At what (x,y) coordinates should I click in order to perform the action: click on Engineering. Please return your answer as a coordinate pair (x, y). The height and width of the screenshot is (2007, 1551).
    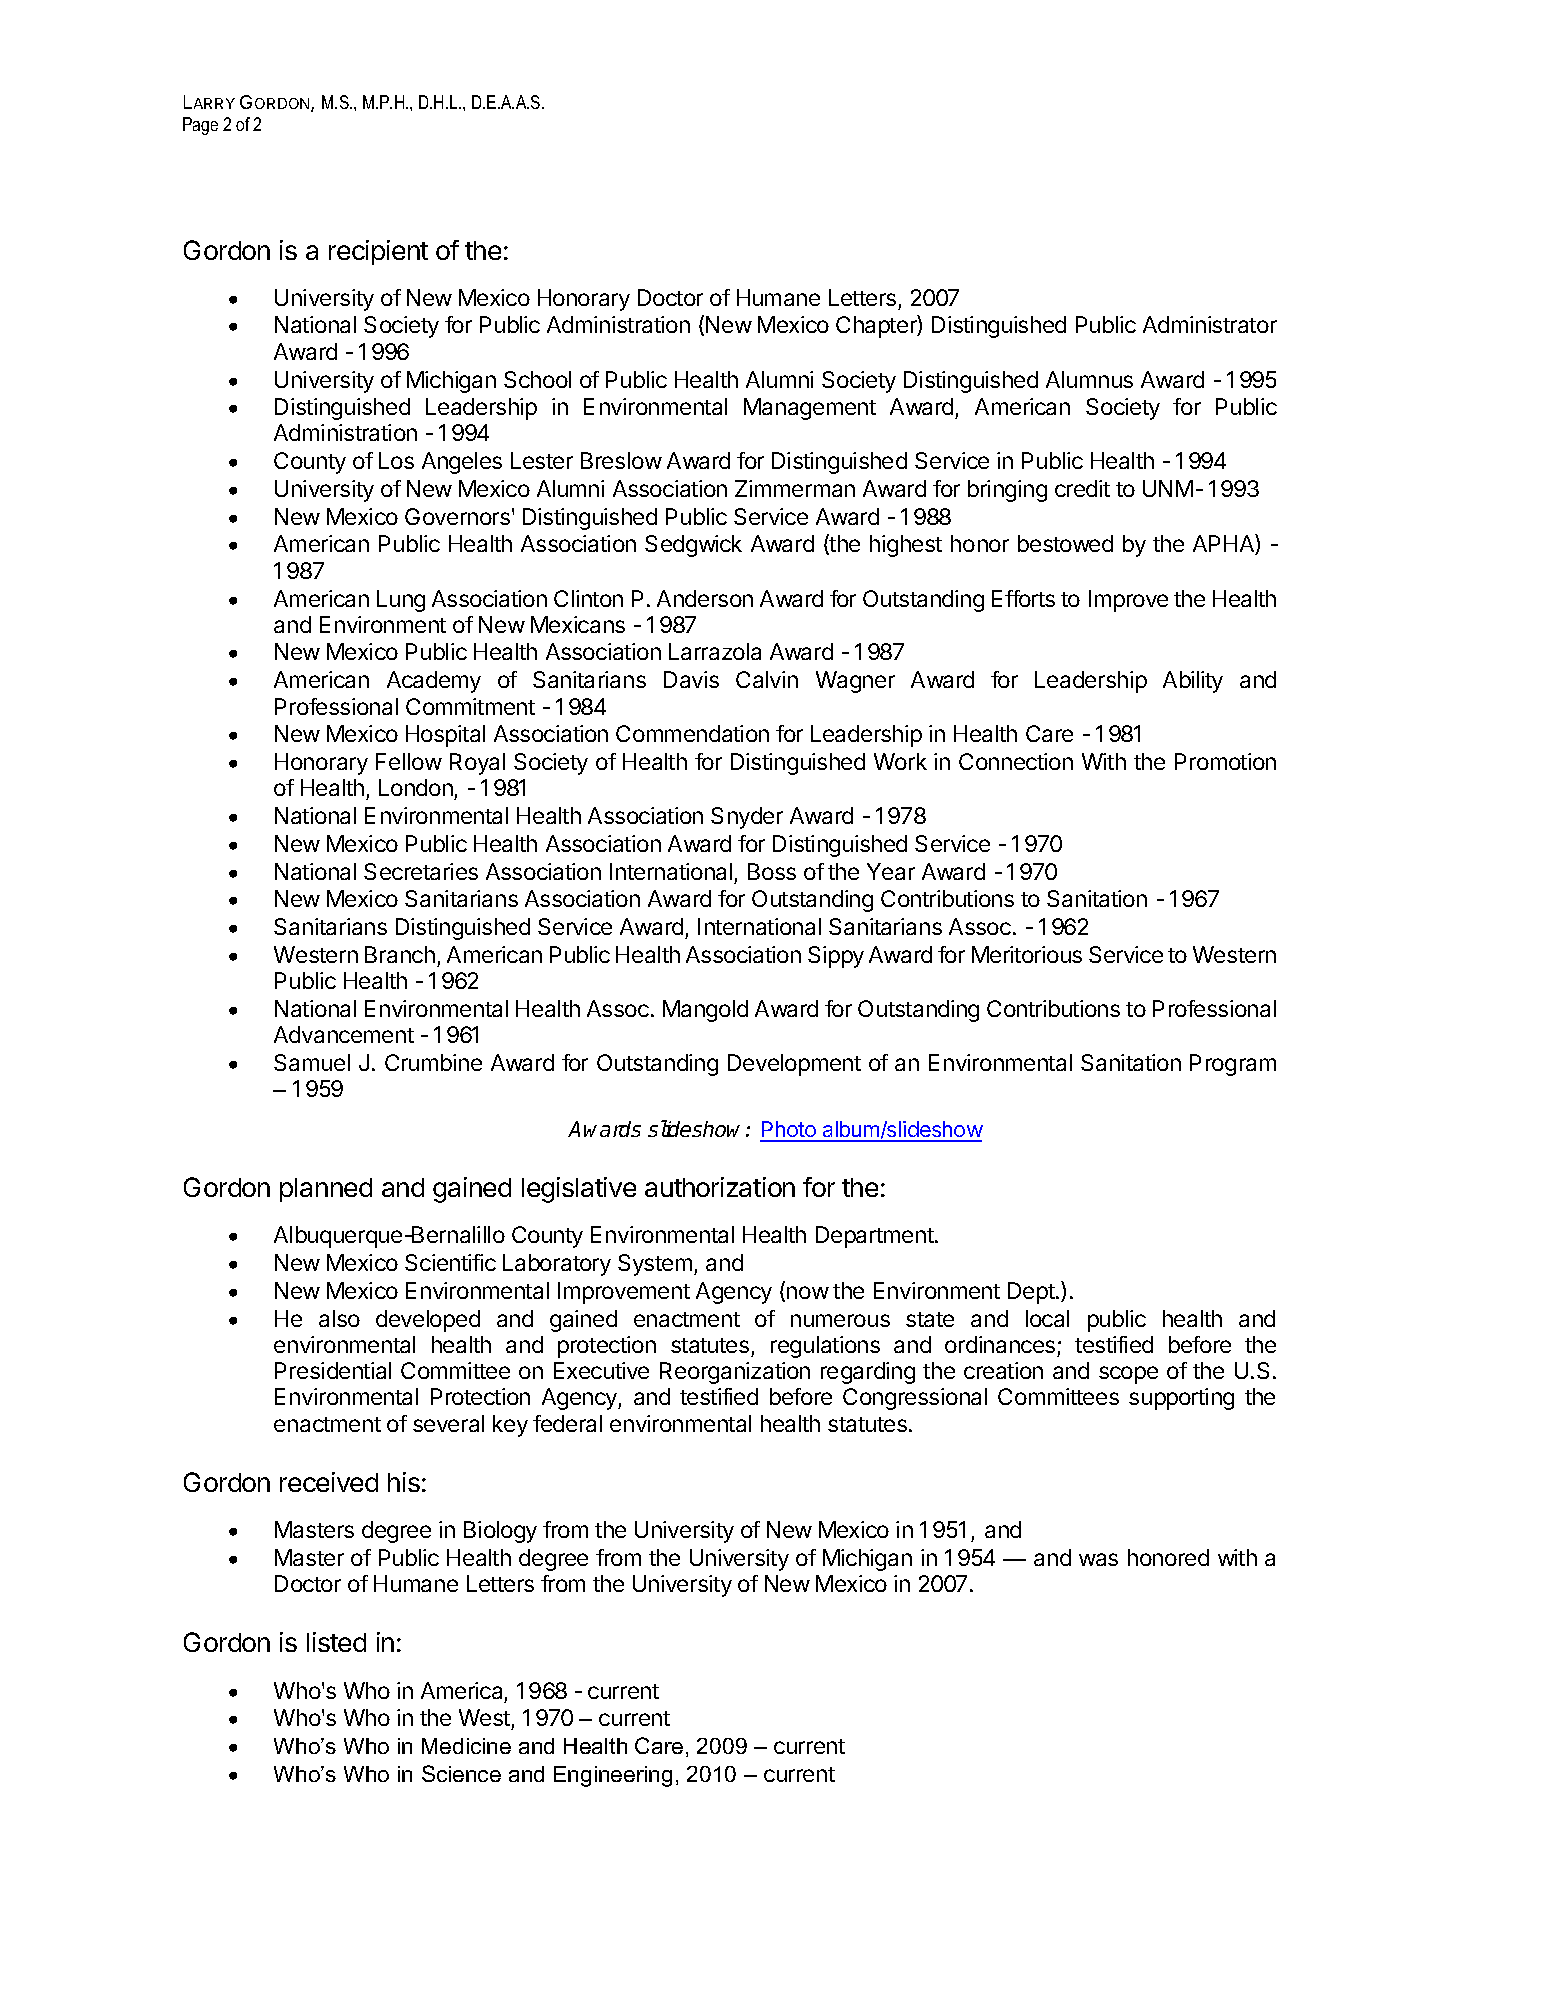
    Looking at the image, I should click on (613, 1776).
